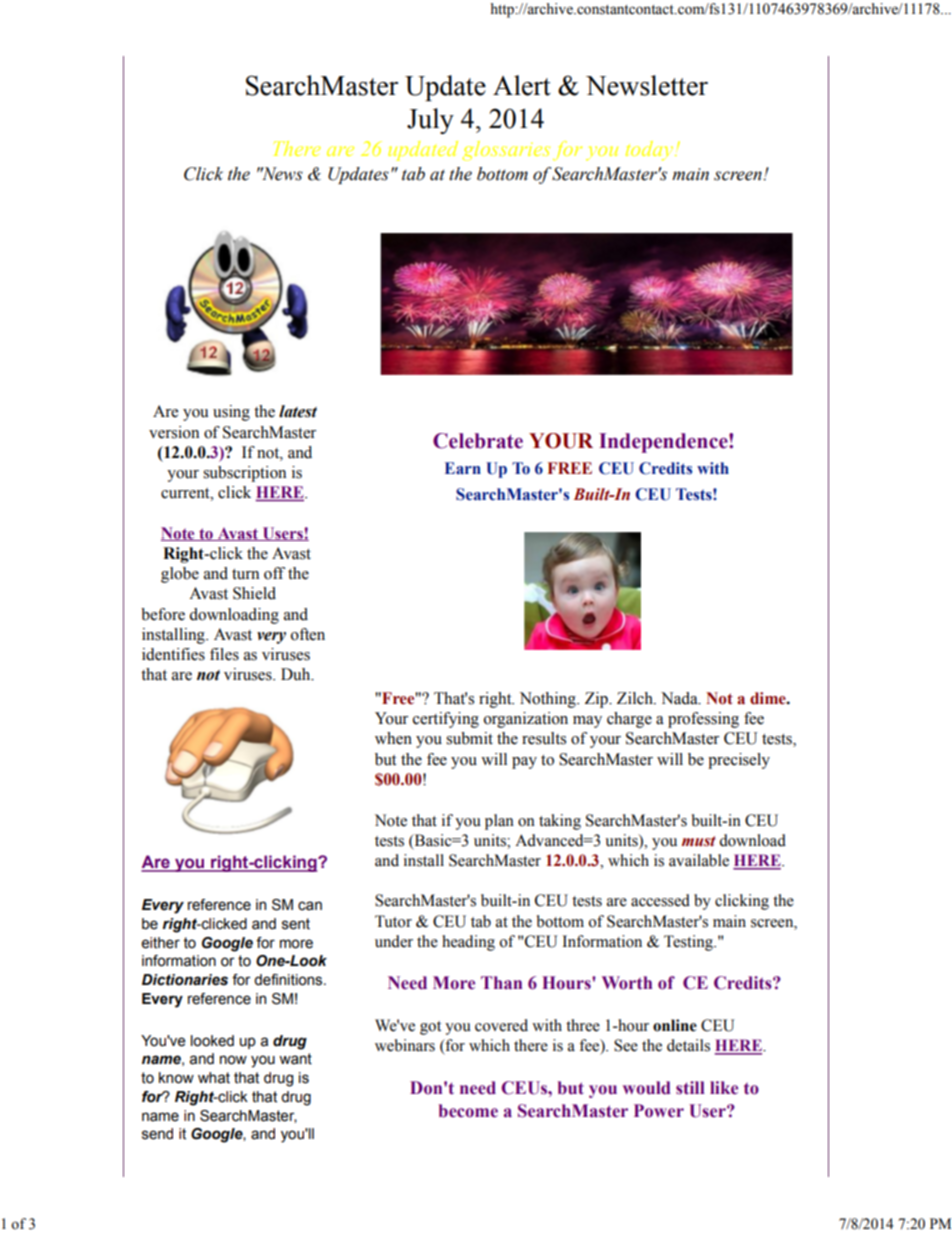 The height and width of the screenshot is (1233, 952). What do you see at coordinates (651, 151) in the screenshot?
I see `today` at bounding box center [651, 151].
